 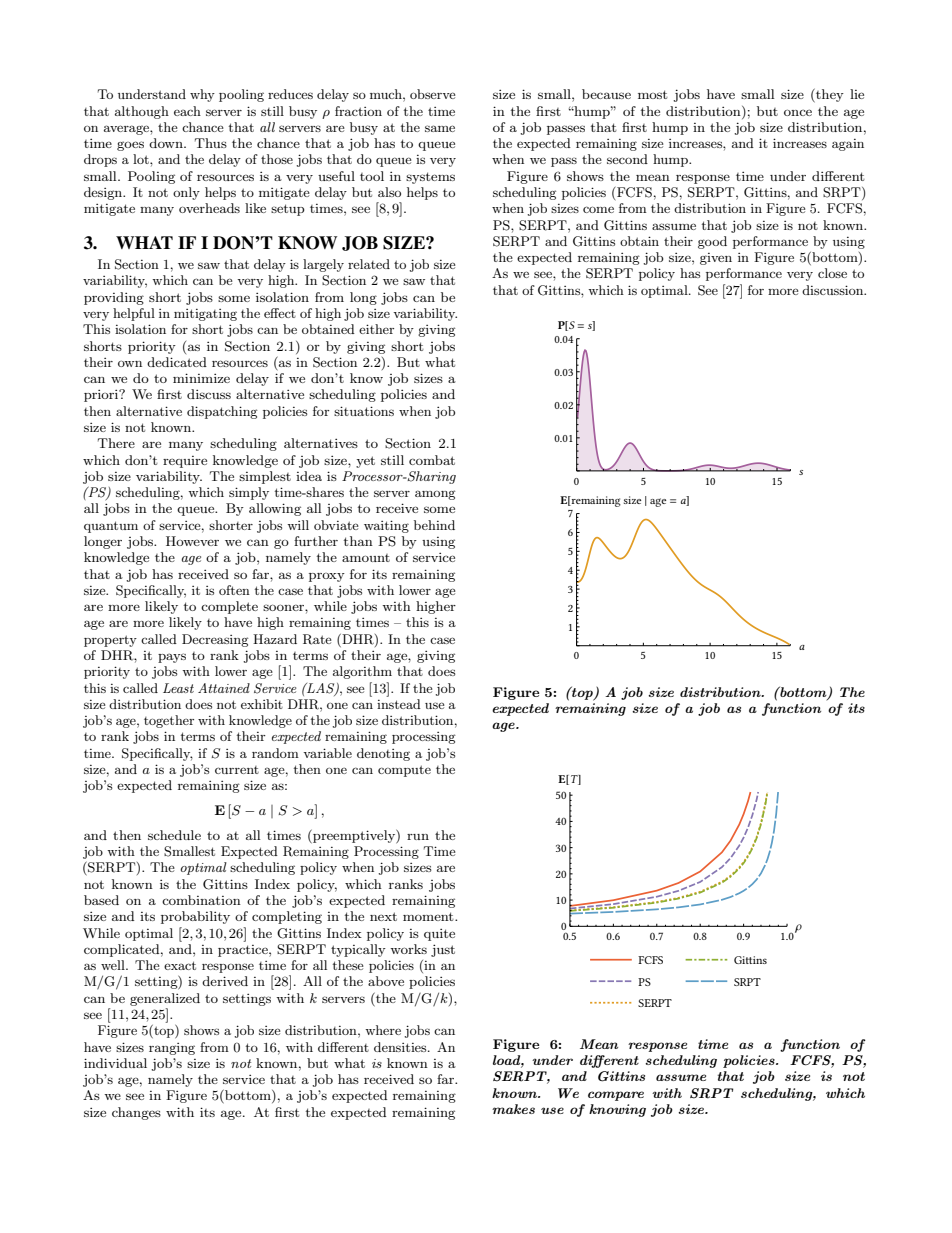 What do you see at coordinates (177, 362) in the image?
I see `dedicated` at bounding box center [177, 362].
